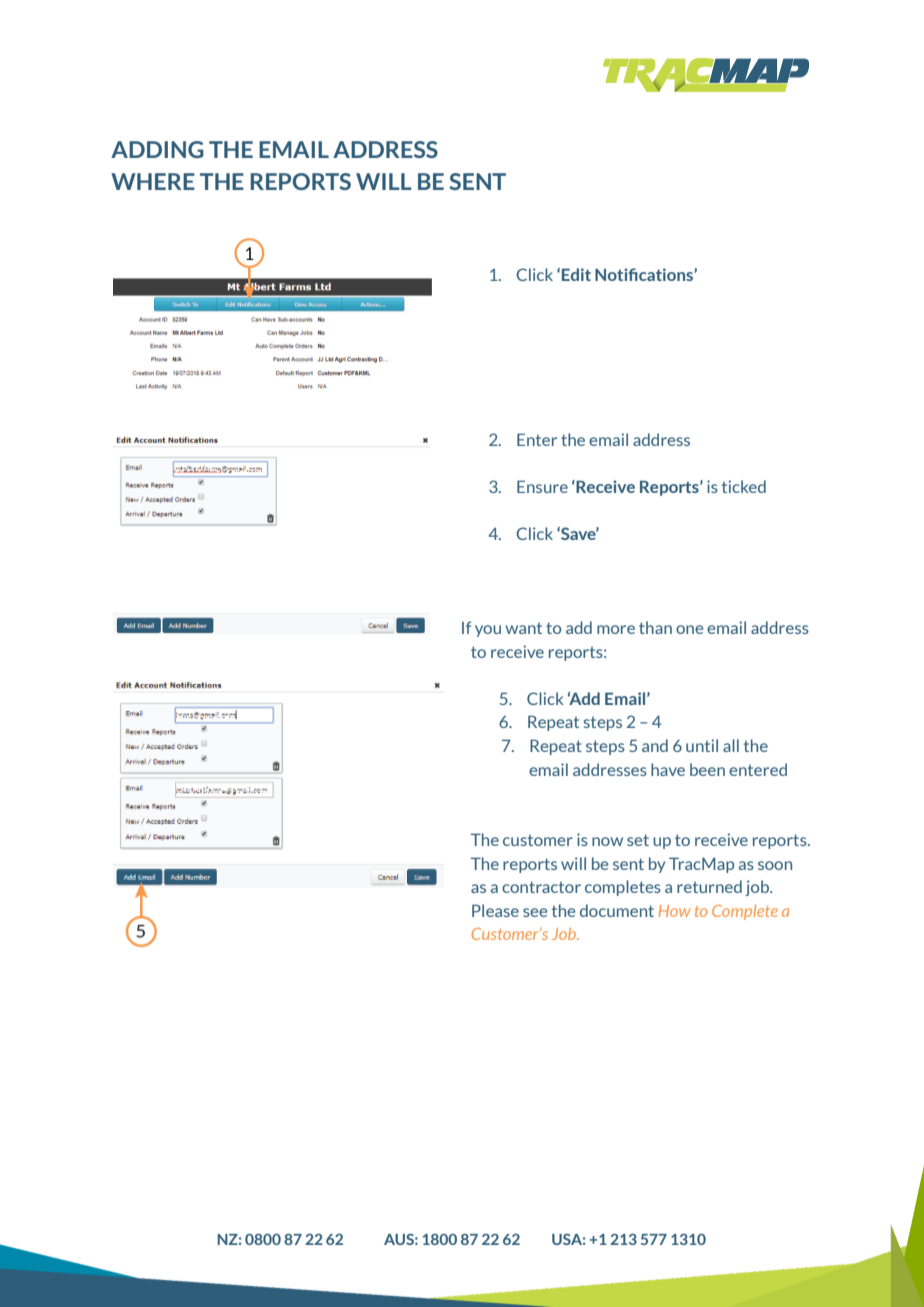 This document has height=1307, width=924. I want to click on contractor, so click(541, 887).
